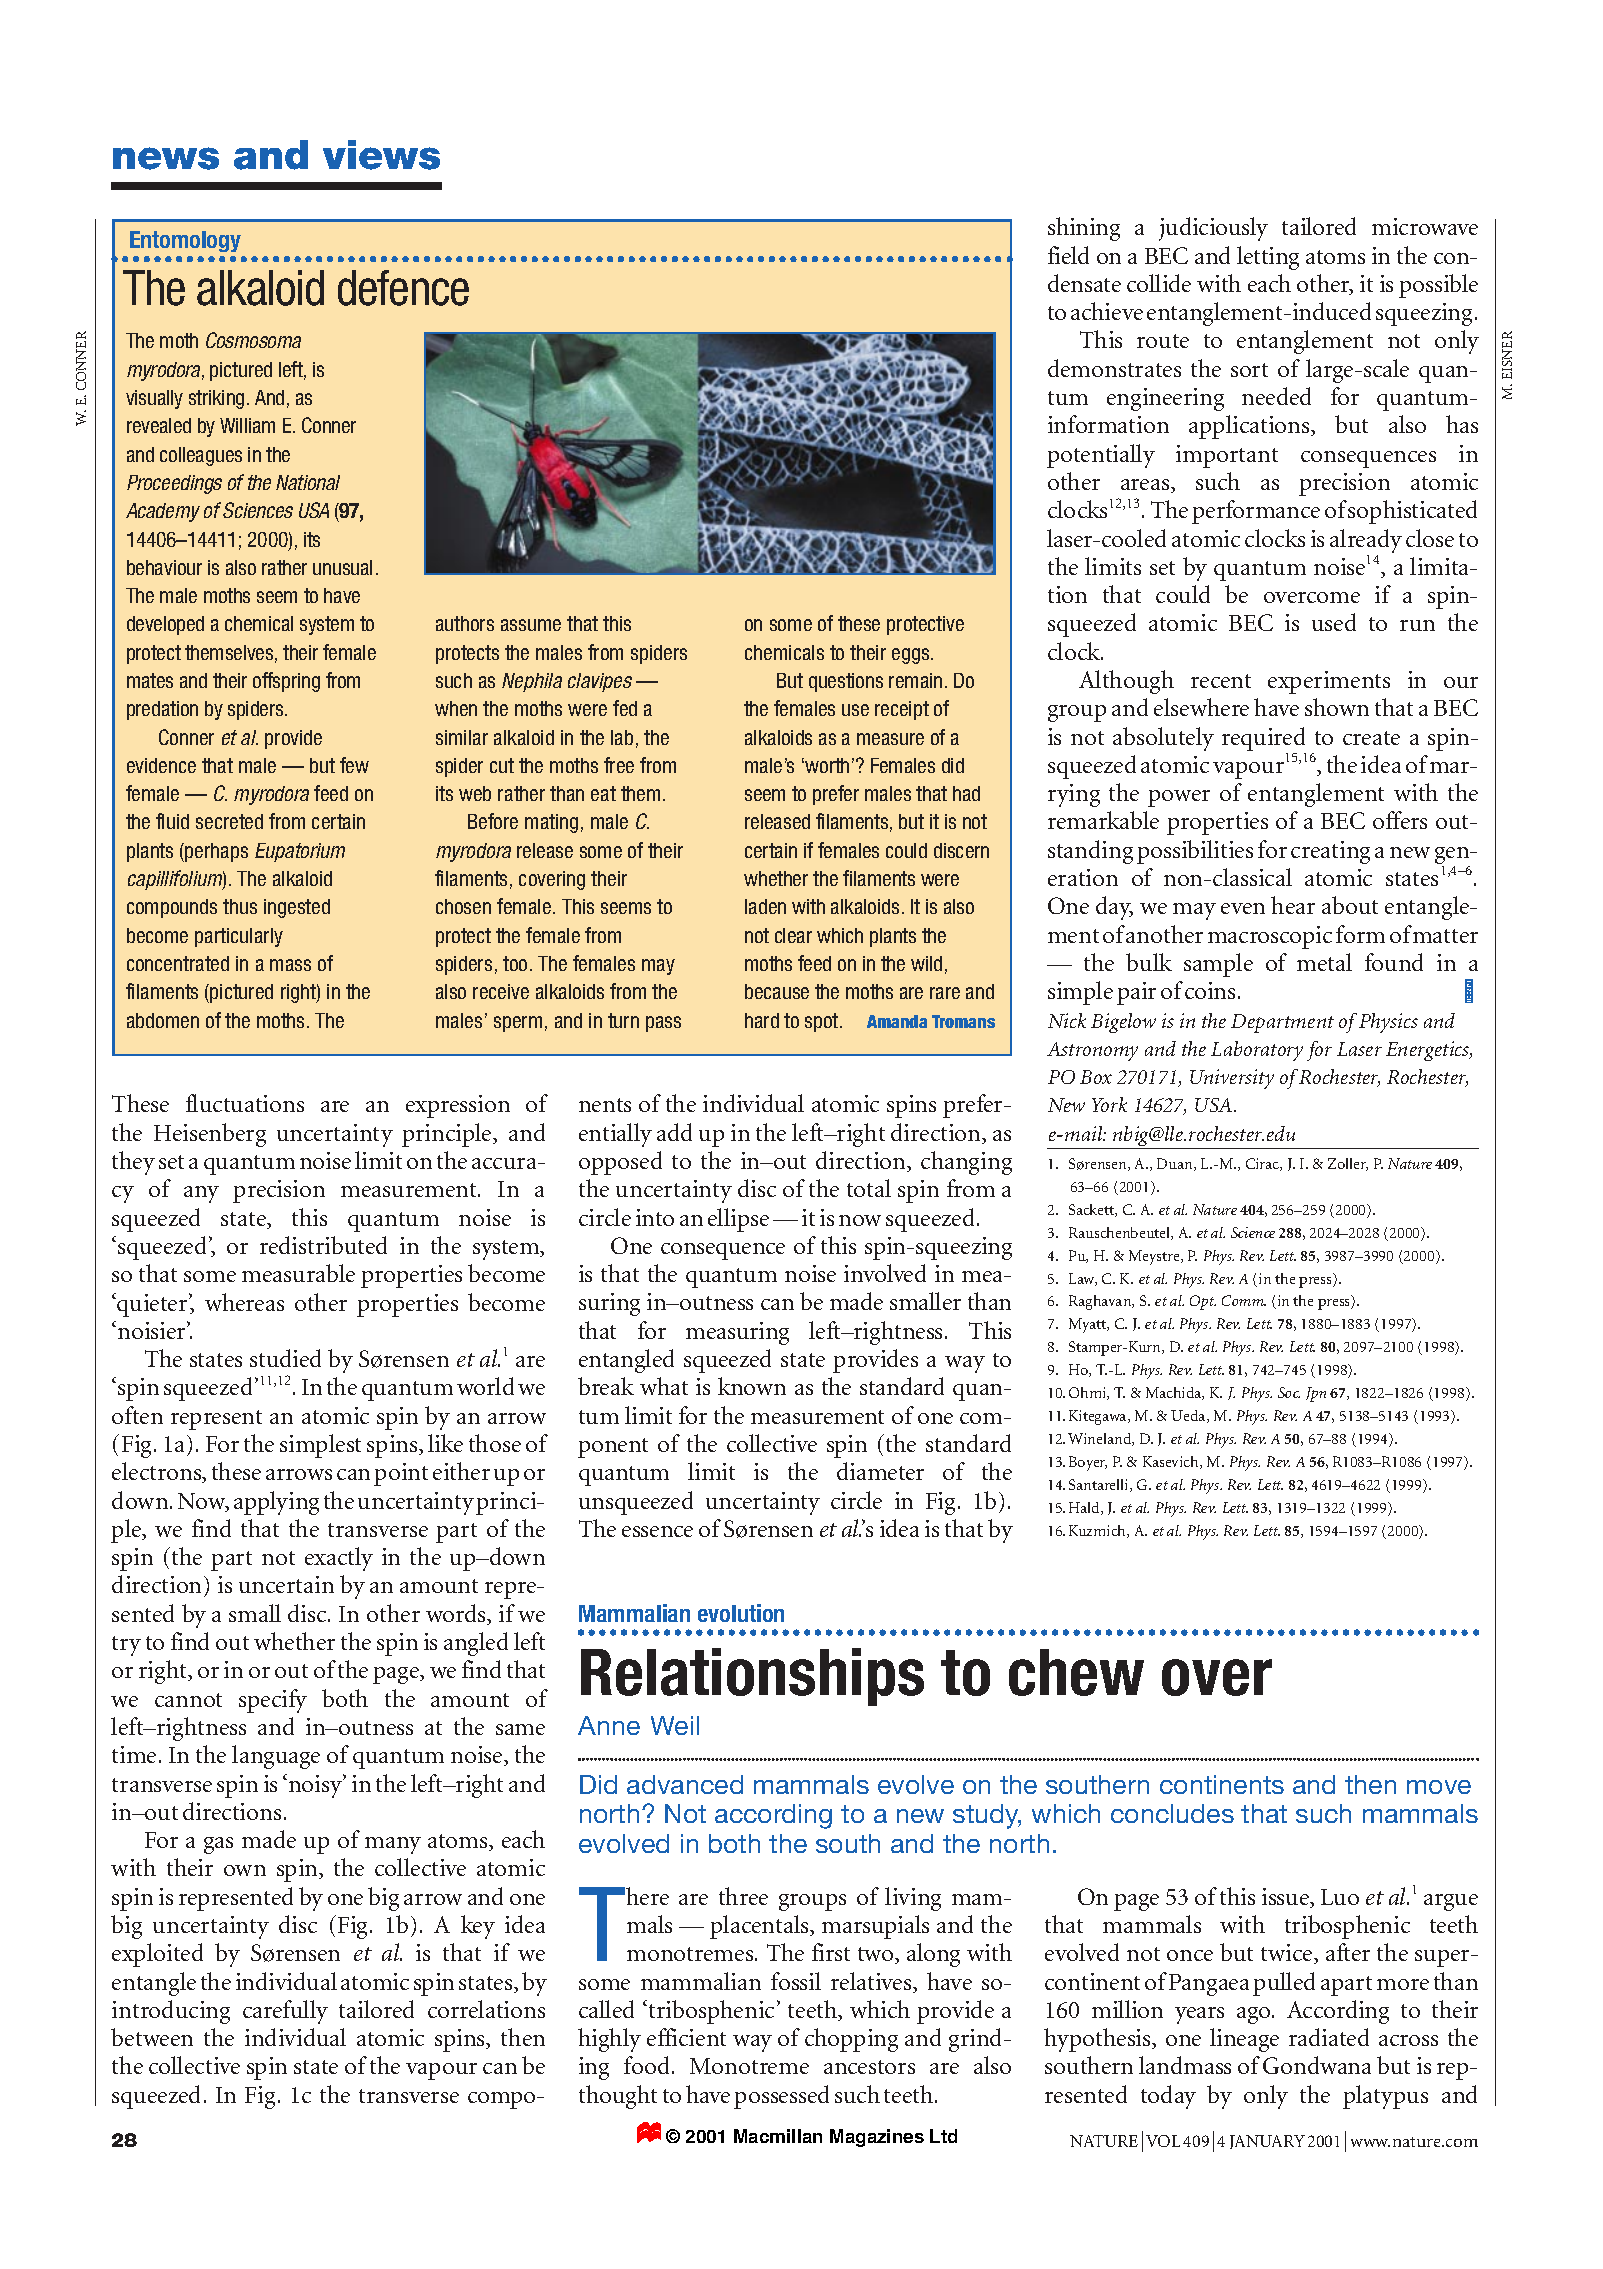  I want to click on applying, so click(276, 1503).
